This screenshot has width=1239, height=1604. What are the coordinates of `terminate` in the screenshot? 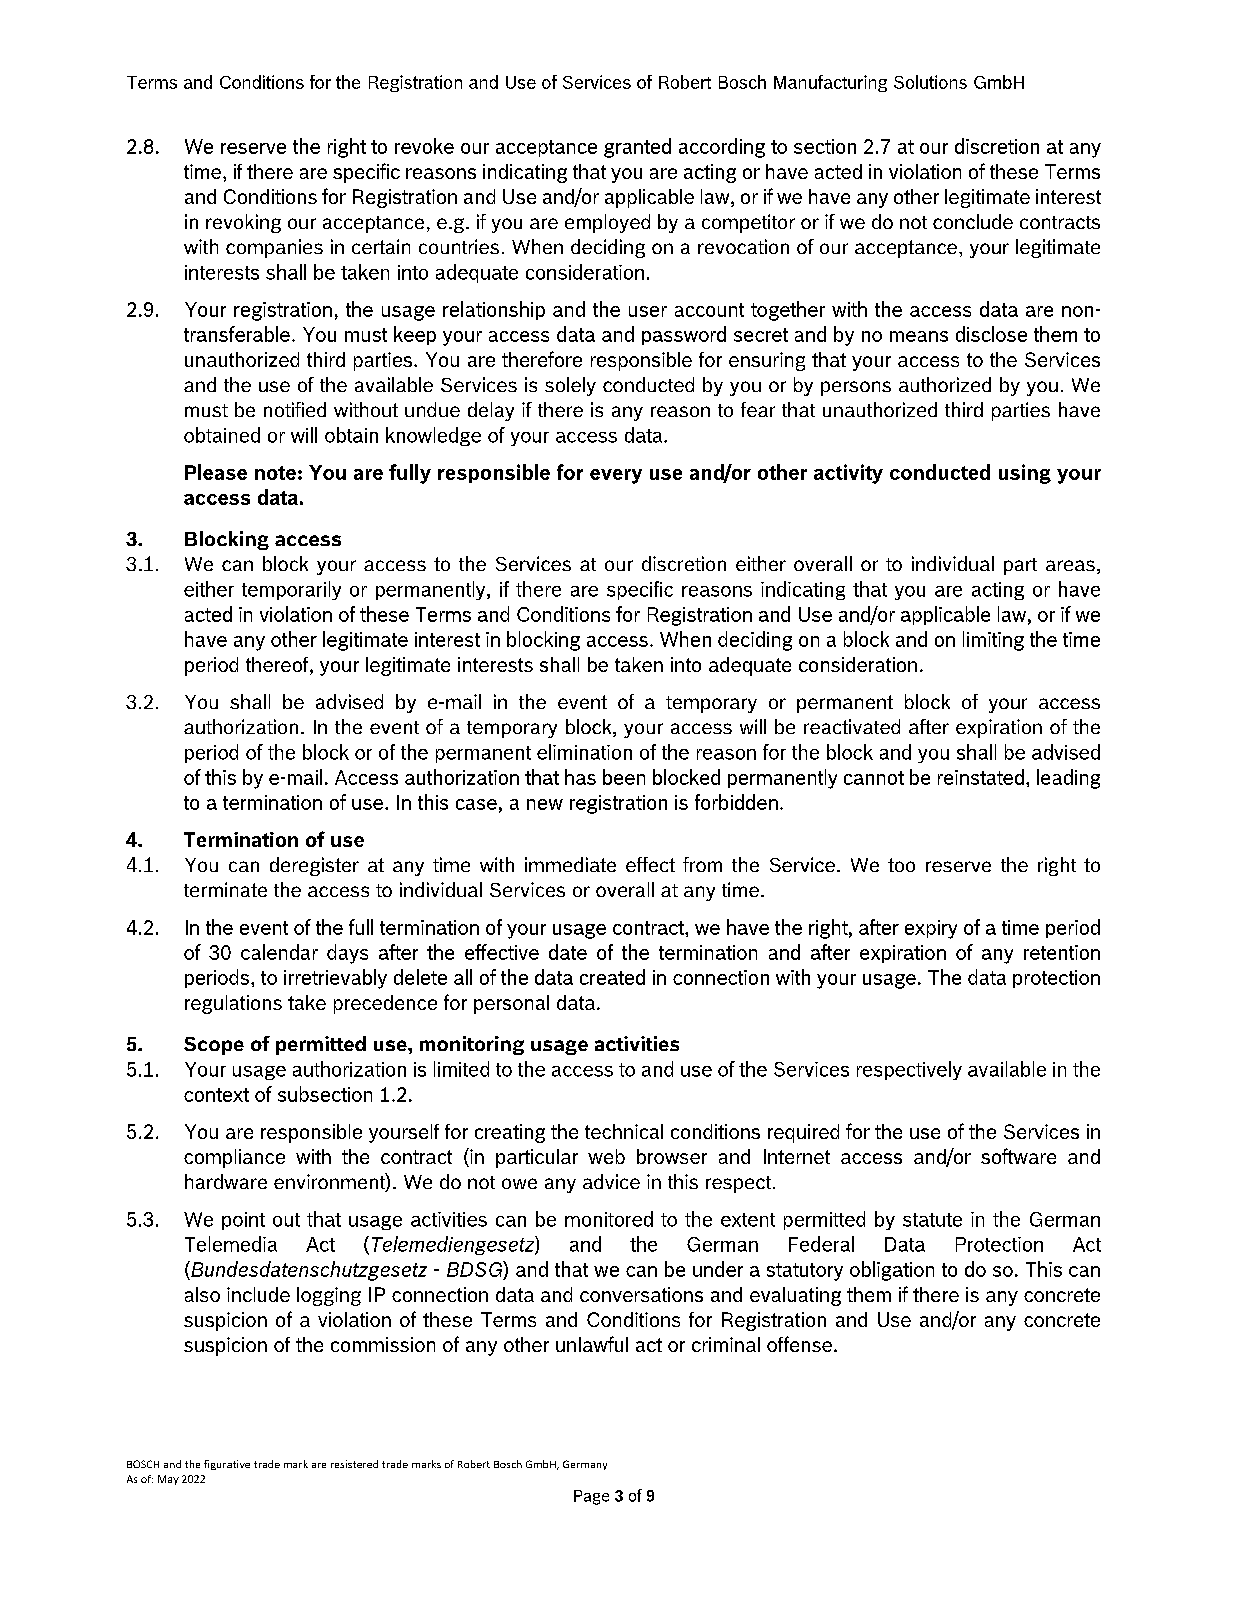 It's located at (225, 889).
